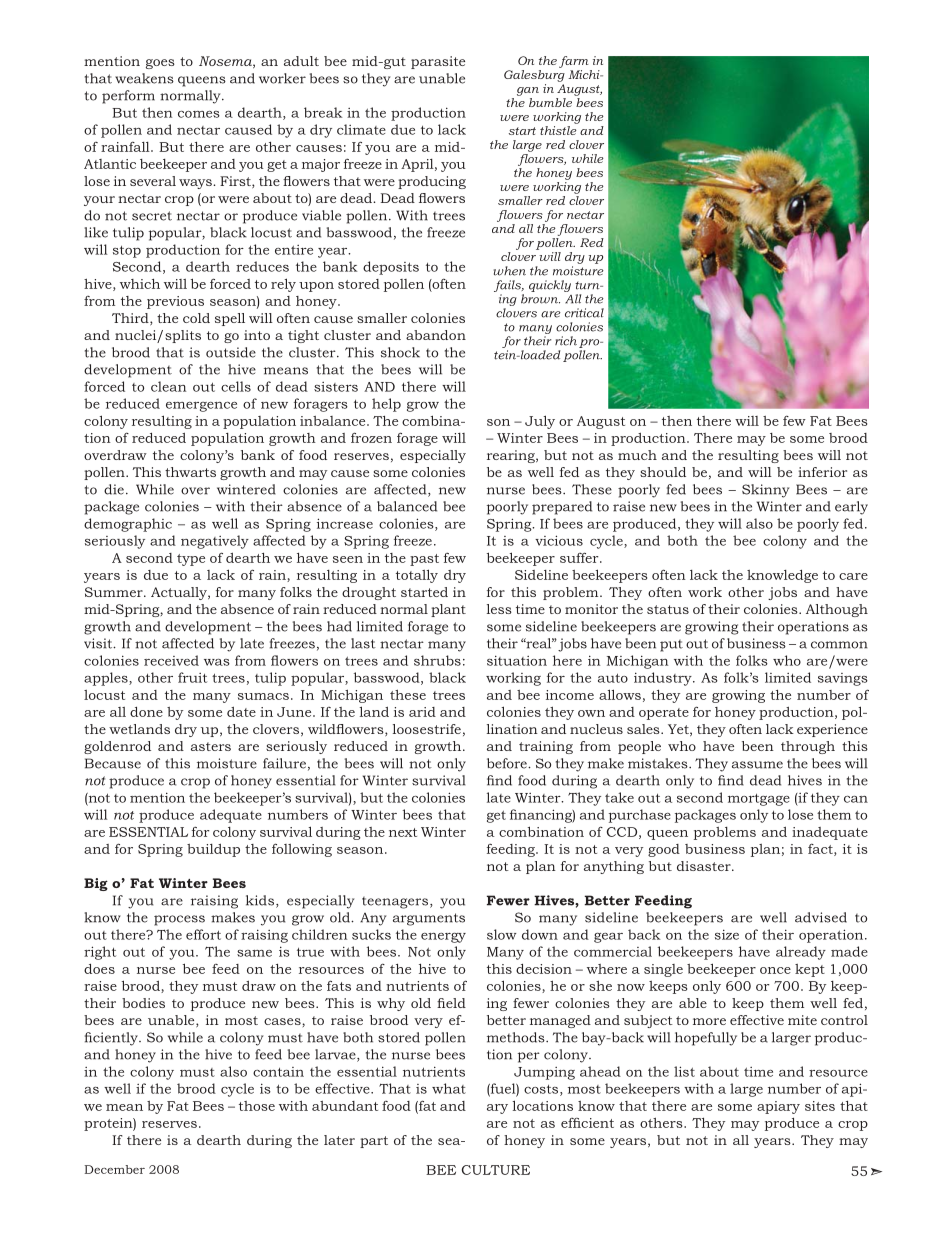  Describe the element at coordinates (199, 114) in the image. I see `comes` at that location.
